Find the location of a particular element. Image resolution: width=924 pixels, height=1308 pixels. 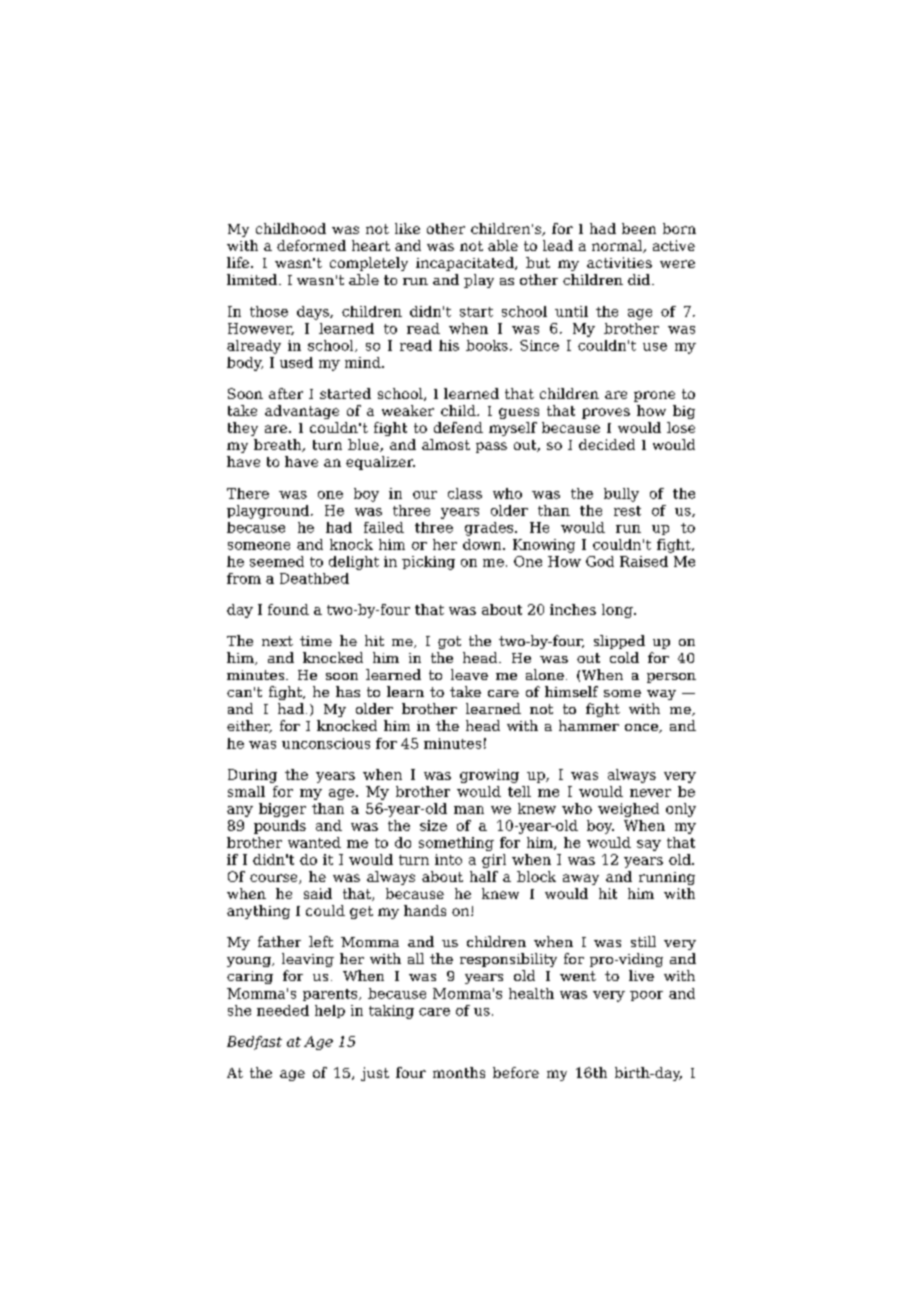

incapacitated is located at coordinates (466, 264).
